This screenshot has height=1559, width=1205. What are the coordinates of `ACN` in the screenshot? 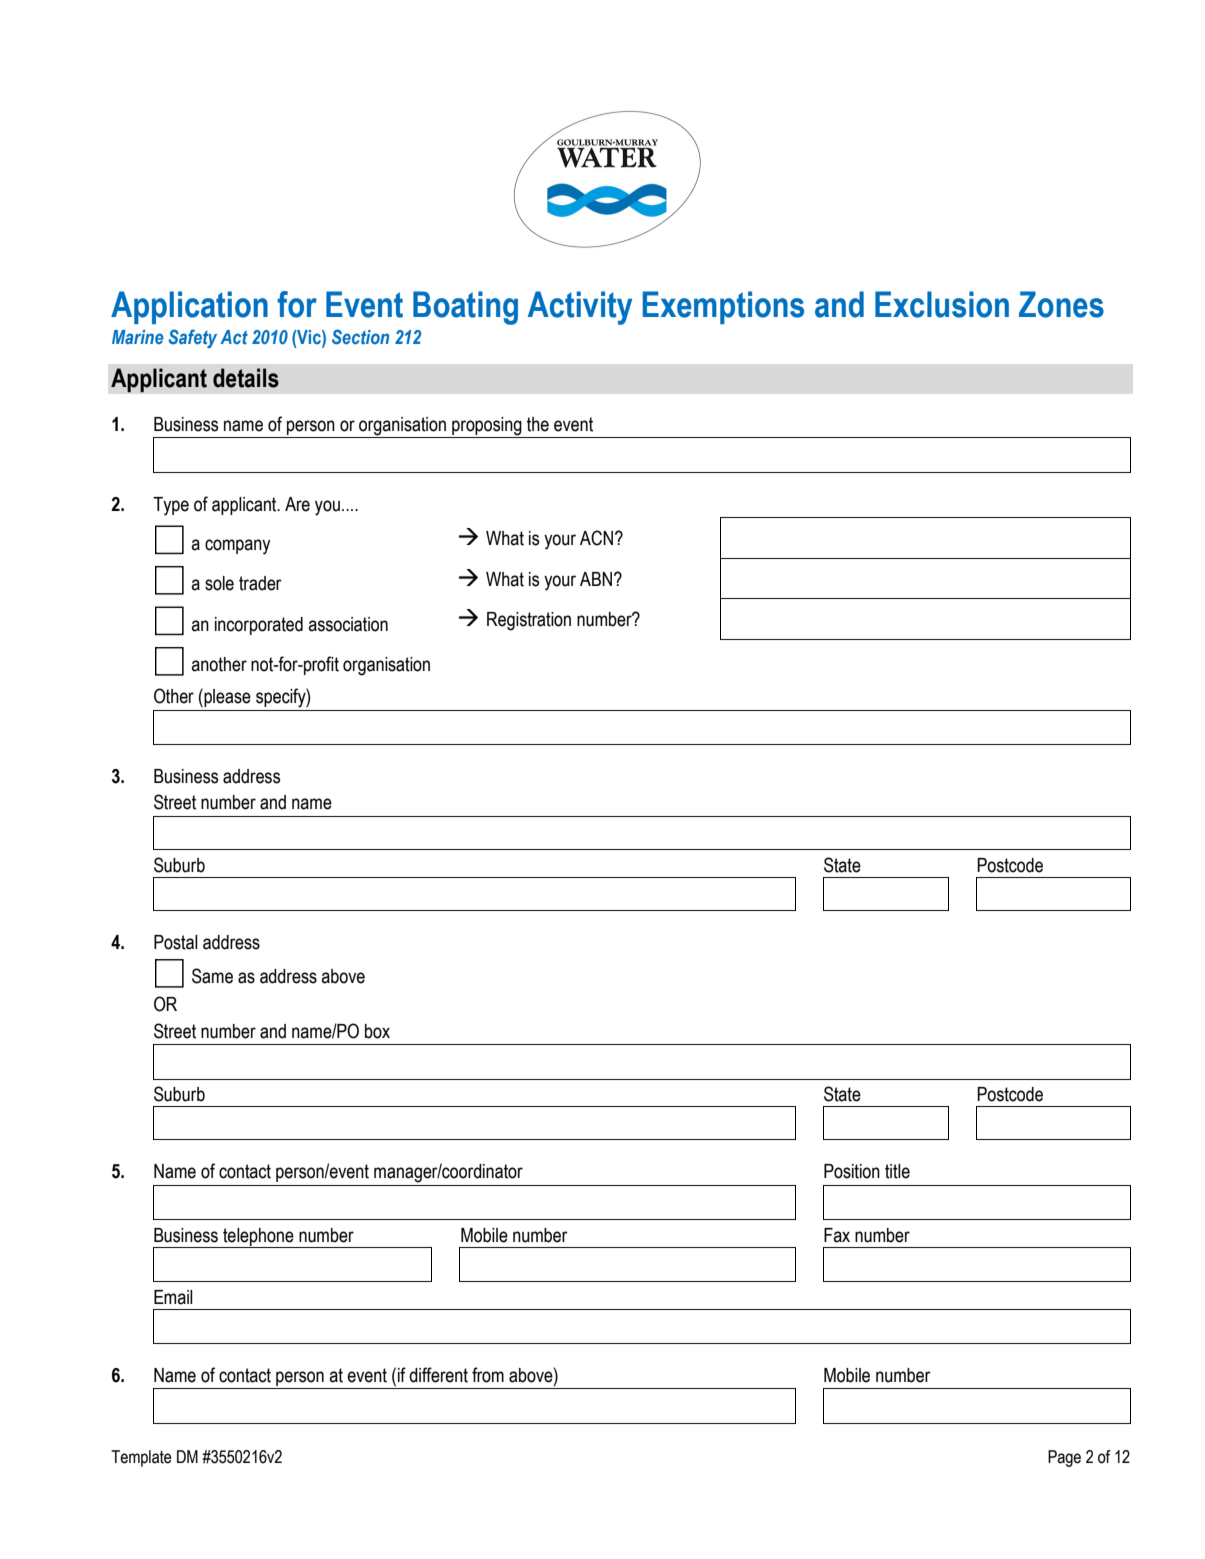 It's located at (596, 538).
